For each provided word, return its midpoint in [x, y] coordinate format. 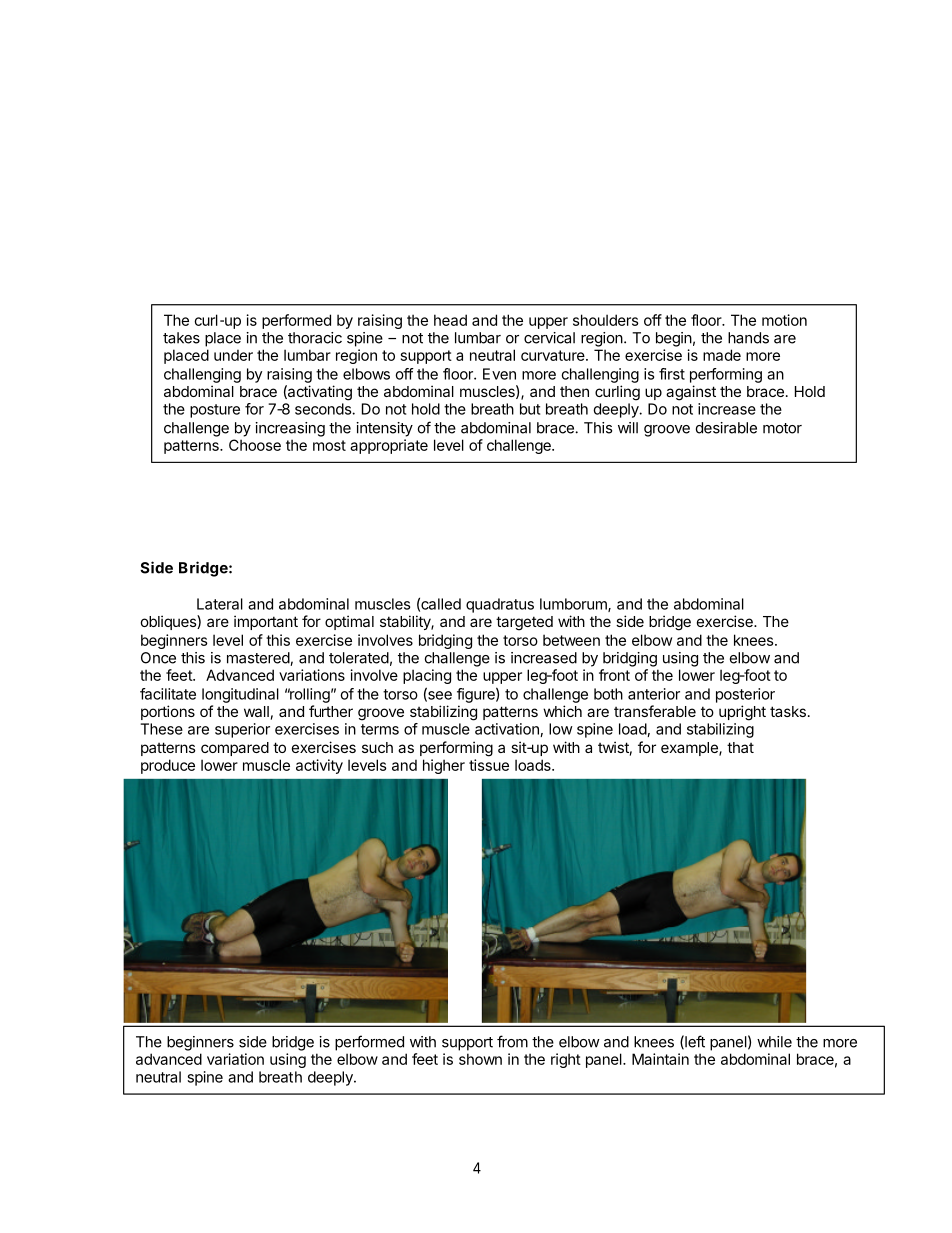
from [512, 1041]
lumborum [574, 605]
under [233, 355]
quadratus [500, 605]
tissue [489, 765]
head [450, 320]
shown [480, 1059]
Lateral [220, 604]
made [722, 355]
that [740, 747]
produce [168, 766]
